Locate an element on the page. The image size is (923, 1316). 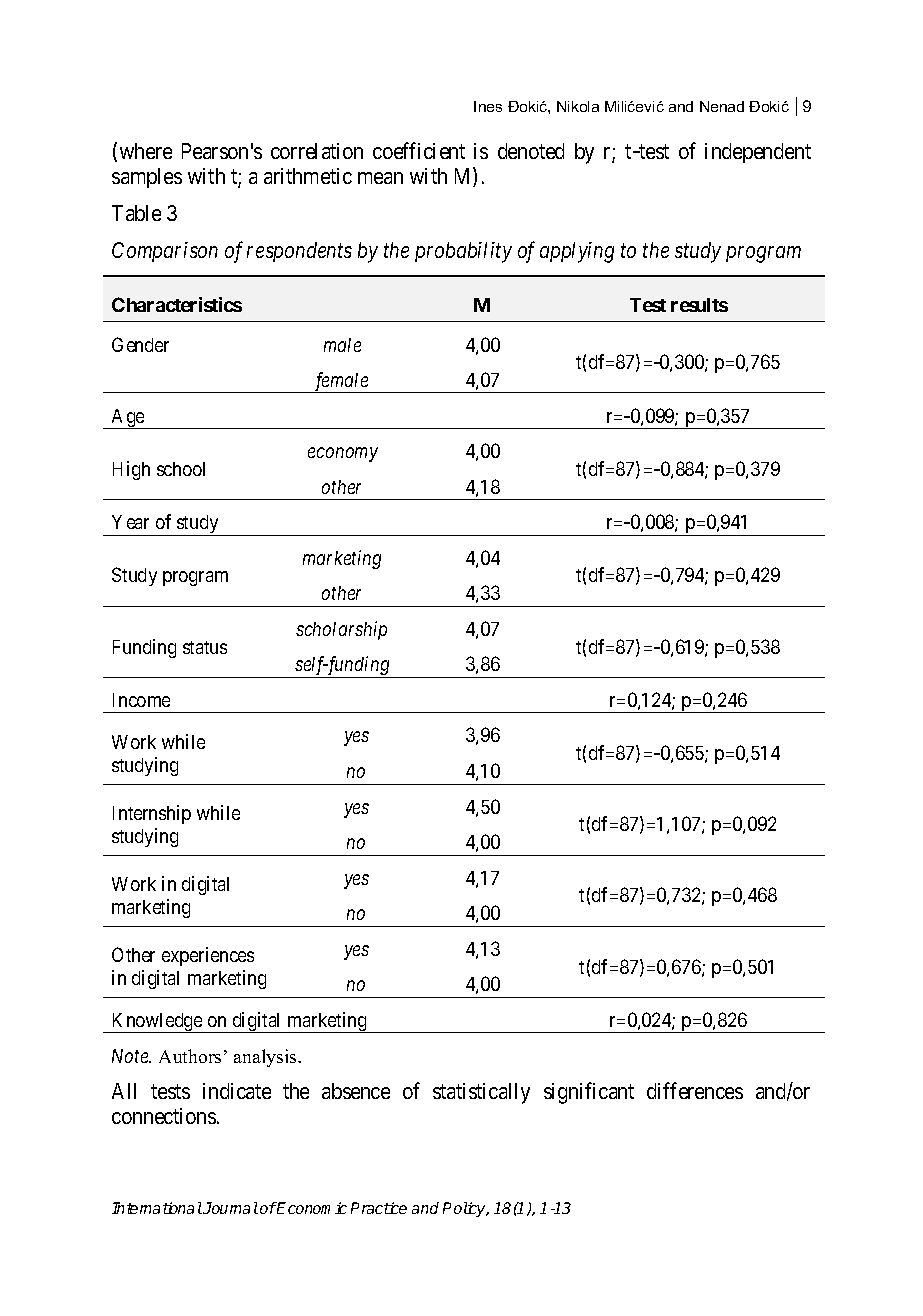
coefficient is located at coordinates (419, 150).
